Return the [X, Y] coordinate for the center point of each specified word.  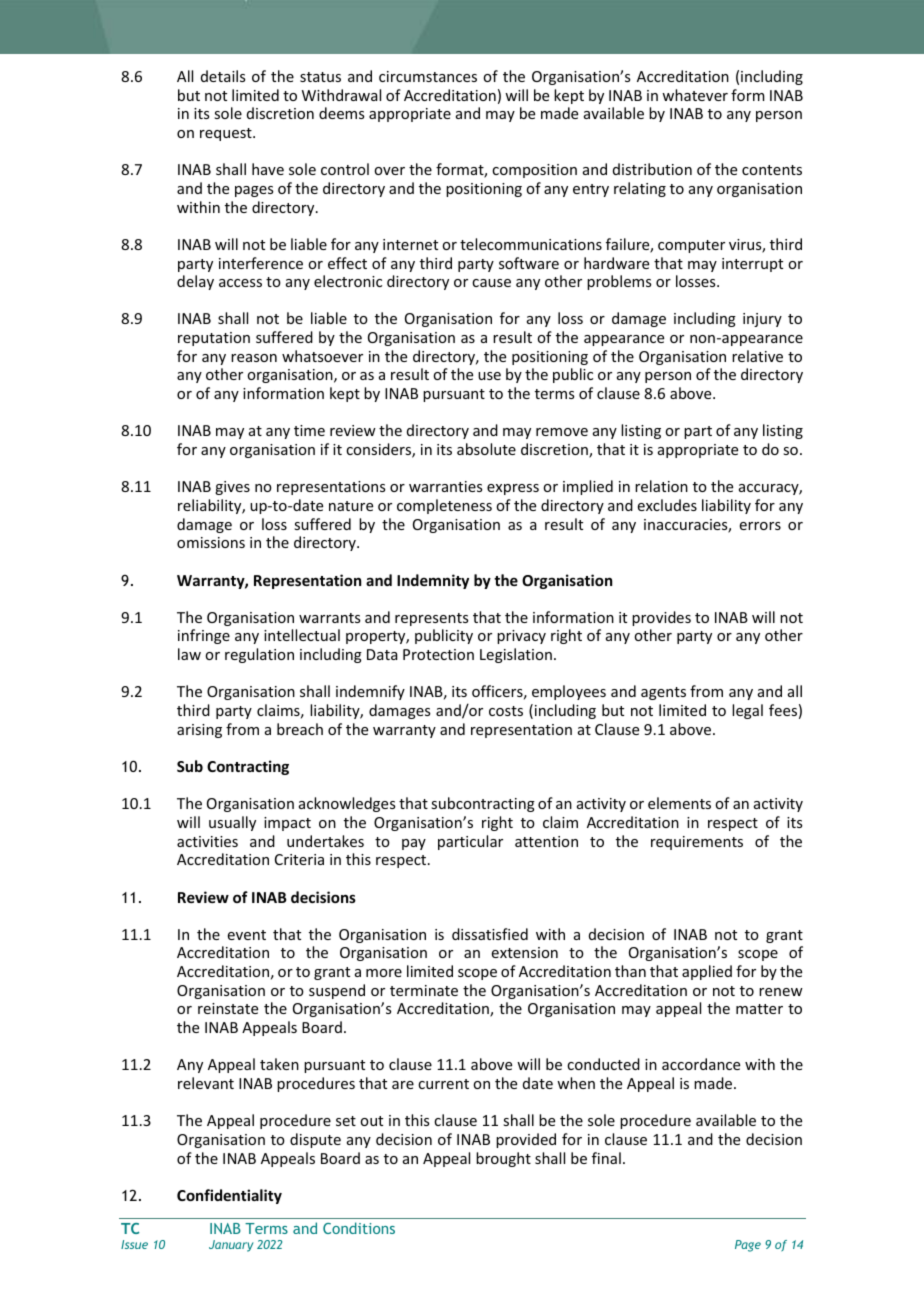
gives [232, 488]
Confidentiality [229, 1196]
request [227, 134]
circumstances [428, 76]
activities [207, 841]
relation [661, 486]
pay [414, 844]
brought [503, 1159]
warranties [445, 486]
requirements [697, 843]
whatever [695, 95]
